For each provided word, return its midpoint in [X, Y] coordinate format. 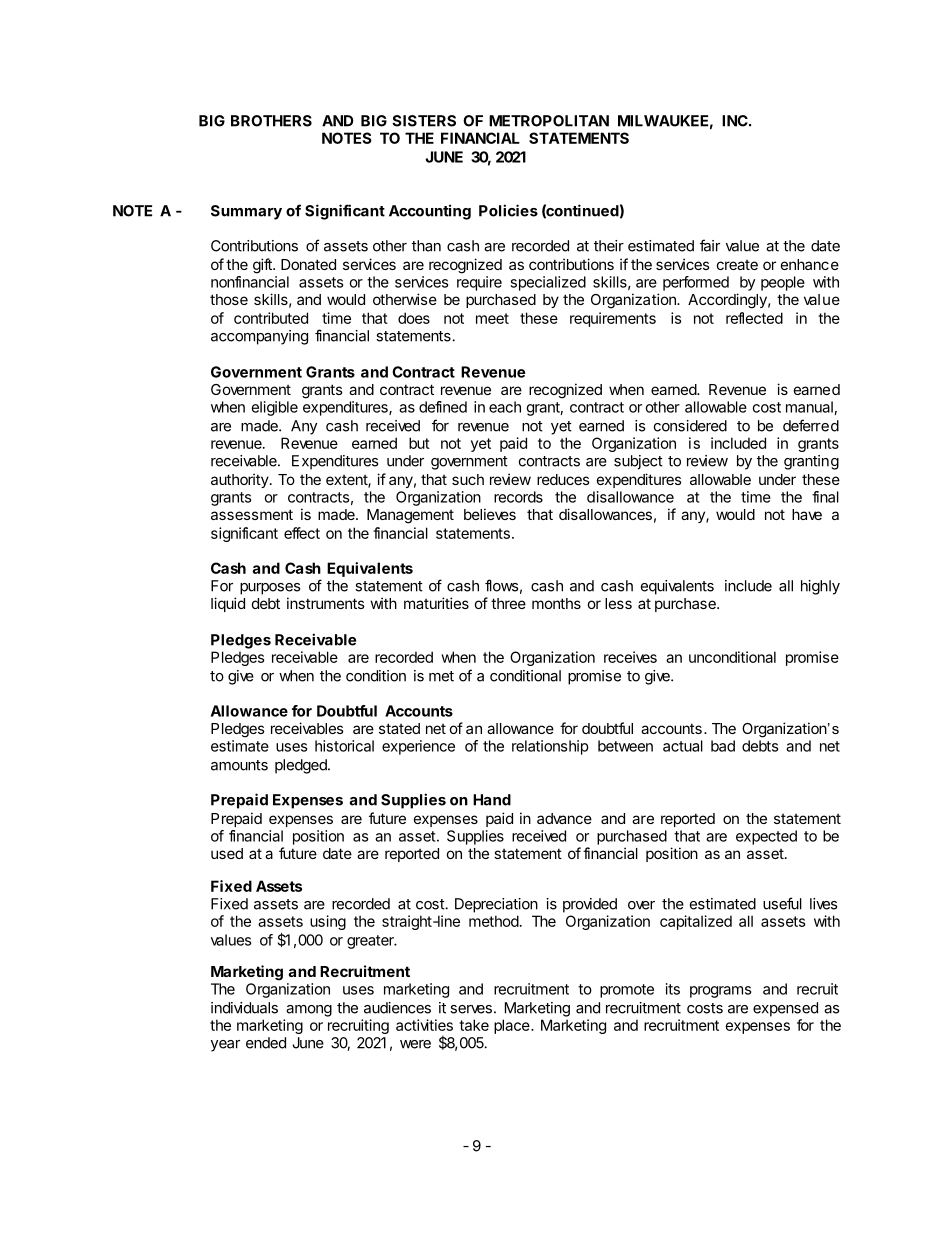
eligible [274, 408]
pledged [302, 766]
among [309, 1011]
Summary [246, 212]
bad [723, 746]
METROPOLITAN [549, 121]
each [505, 407]
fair [710, 245]
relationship [550, 747]
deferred [811, 425]
